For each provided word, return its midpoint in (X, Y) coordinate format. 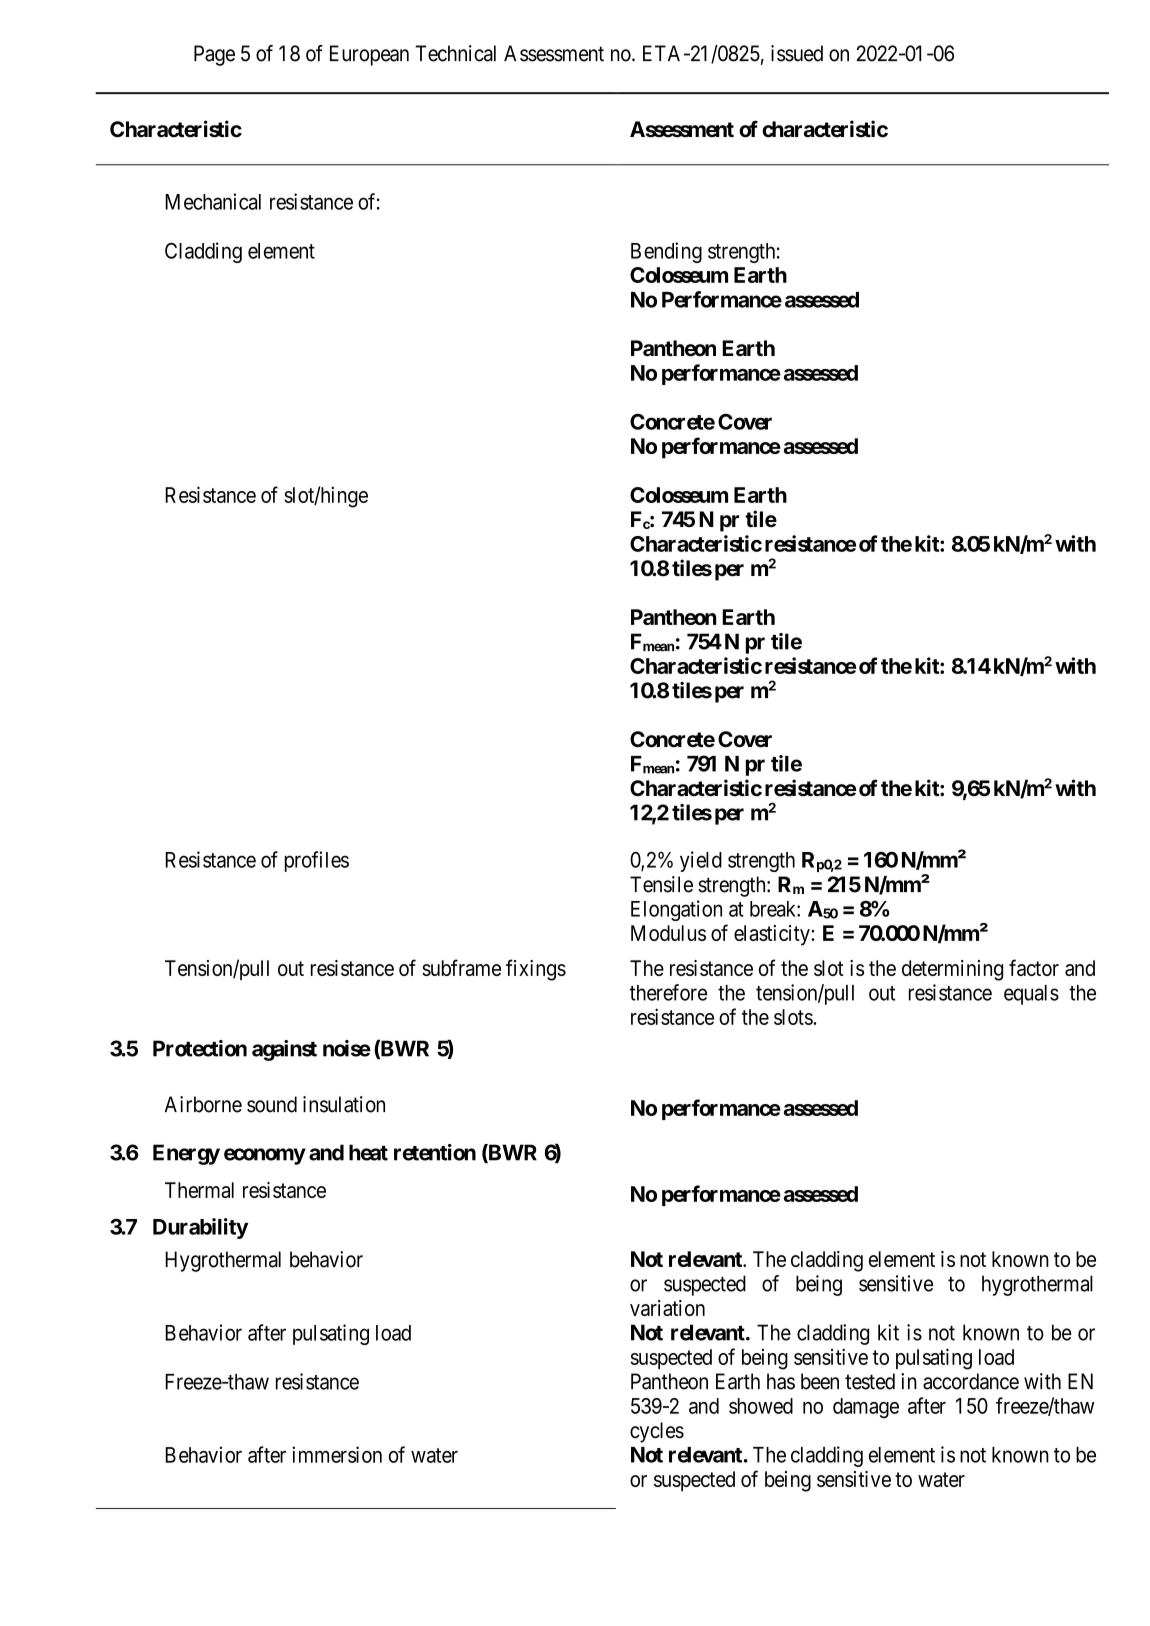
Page (214, 55)
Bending (666, 252)
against (284, 1050)
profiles (317, 861)
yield (701, 861)
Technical (455, 53)
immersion (337, 1454)
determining (952, 970)
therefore (668, 992)
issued (797, 53)
